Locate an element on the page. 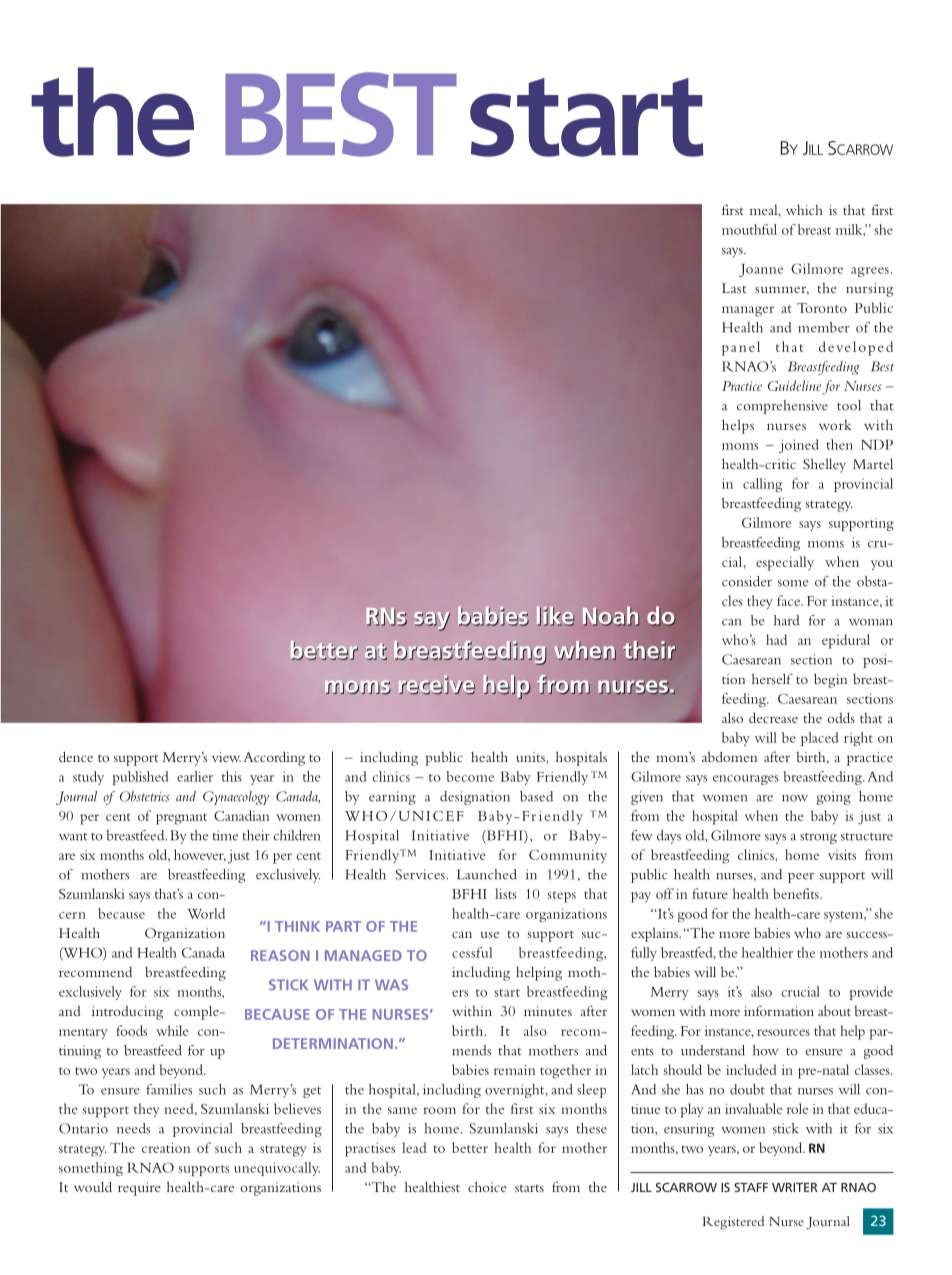  Last is located at coordinates (734, 288).
